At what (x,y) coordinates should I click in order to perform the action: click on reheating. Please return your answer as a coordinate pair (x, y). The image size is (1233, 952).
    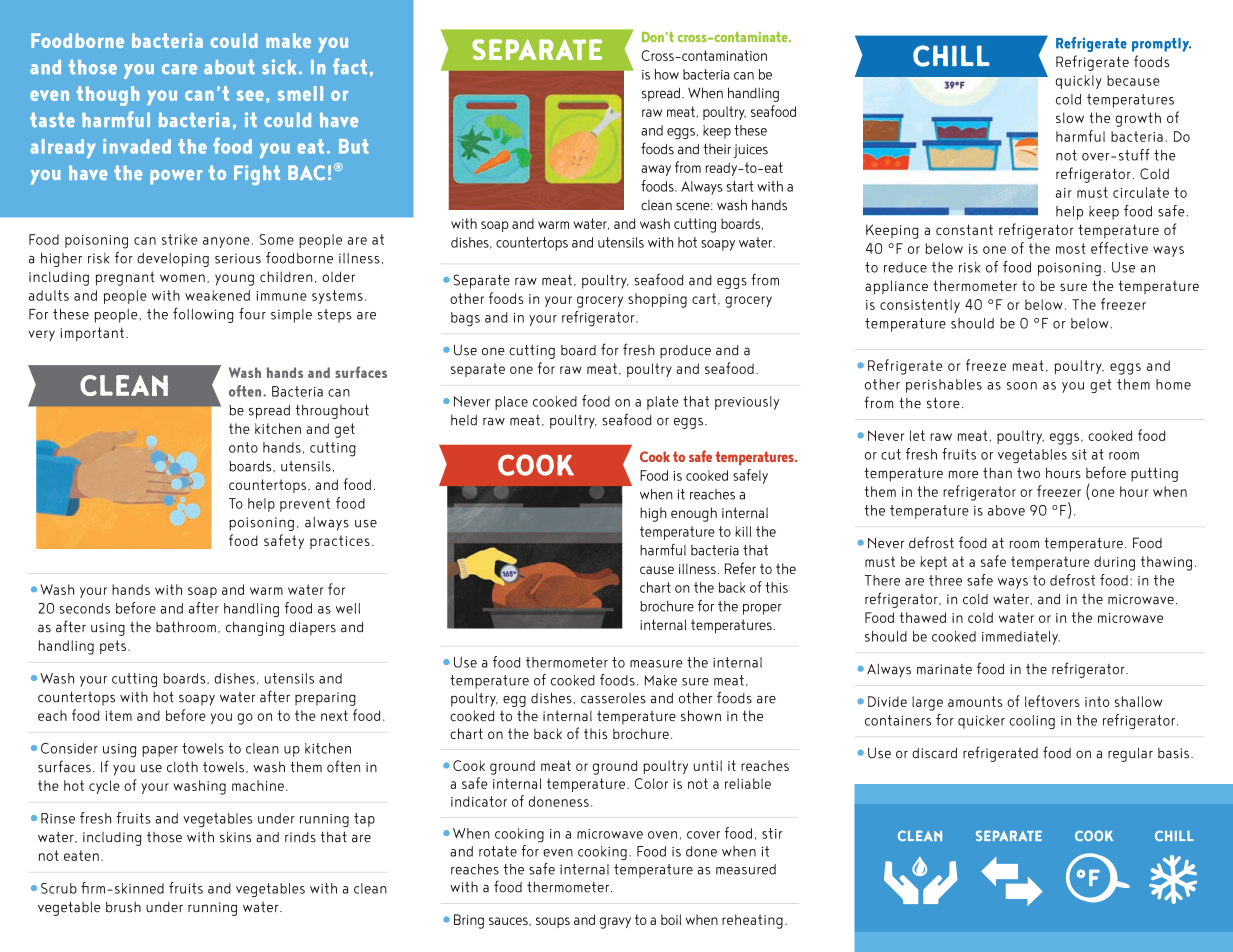
    Looking at the image, I should click on (752, 921).
